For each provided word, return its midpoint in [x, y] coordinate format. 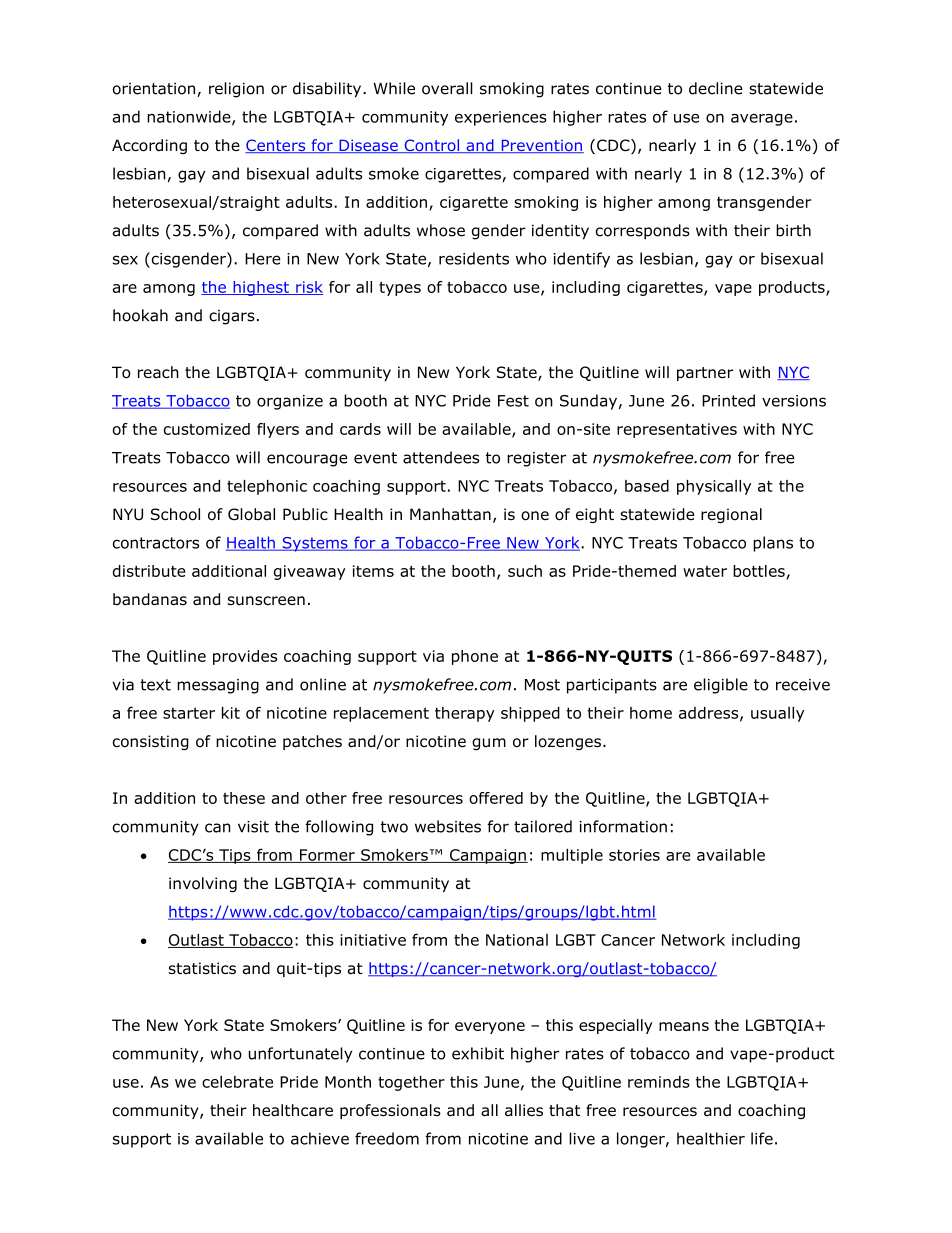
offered [496, 798]
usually [777, 714]
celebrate [237, 1082]
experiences [501, 118]
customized [207, 429]
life [762, 1138]
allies [524, 1110]
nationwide [190, 117]
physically [714, 487]
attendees [441, 457]
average [762, 120]
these [244, 798]
